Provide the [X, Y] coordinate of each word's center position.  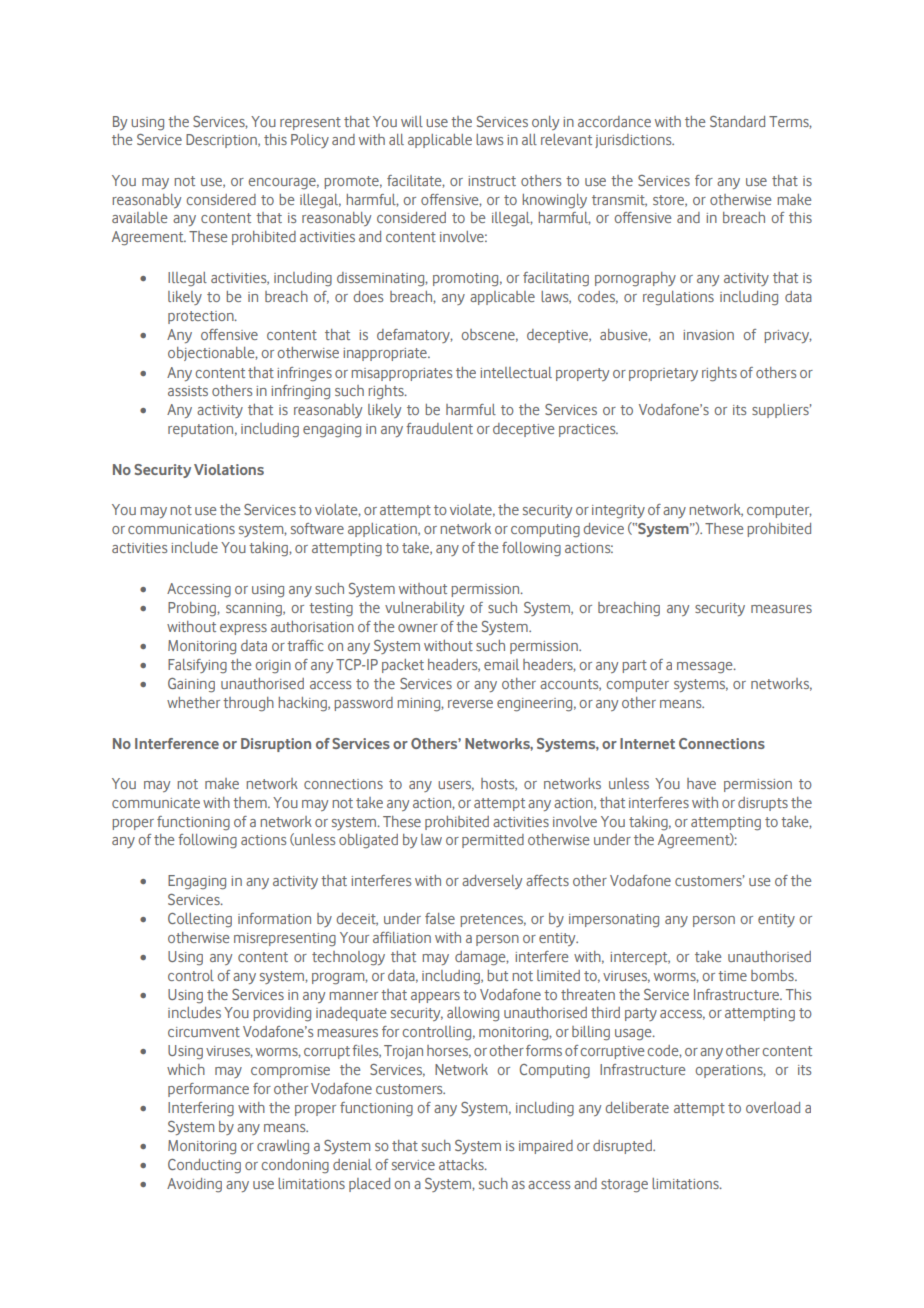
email [501, 664]
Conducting [204, 1166]
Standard [737, 121]
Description [222, 141]
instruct [492, 181]
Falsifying [197, 666]
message [706, 668]
